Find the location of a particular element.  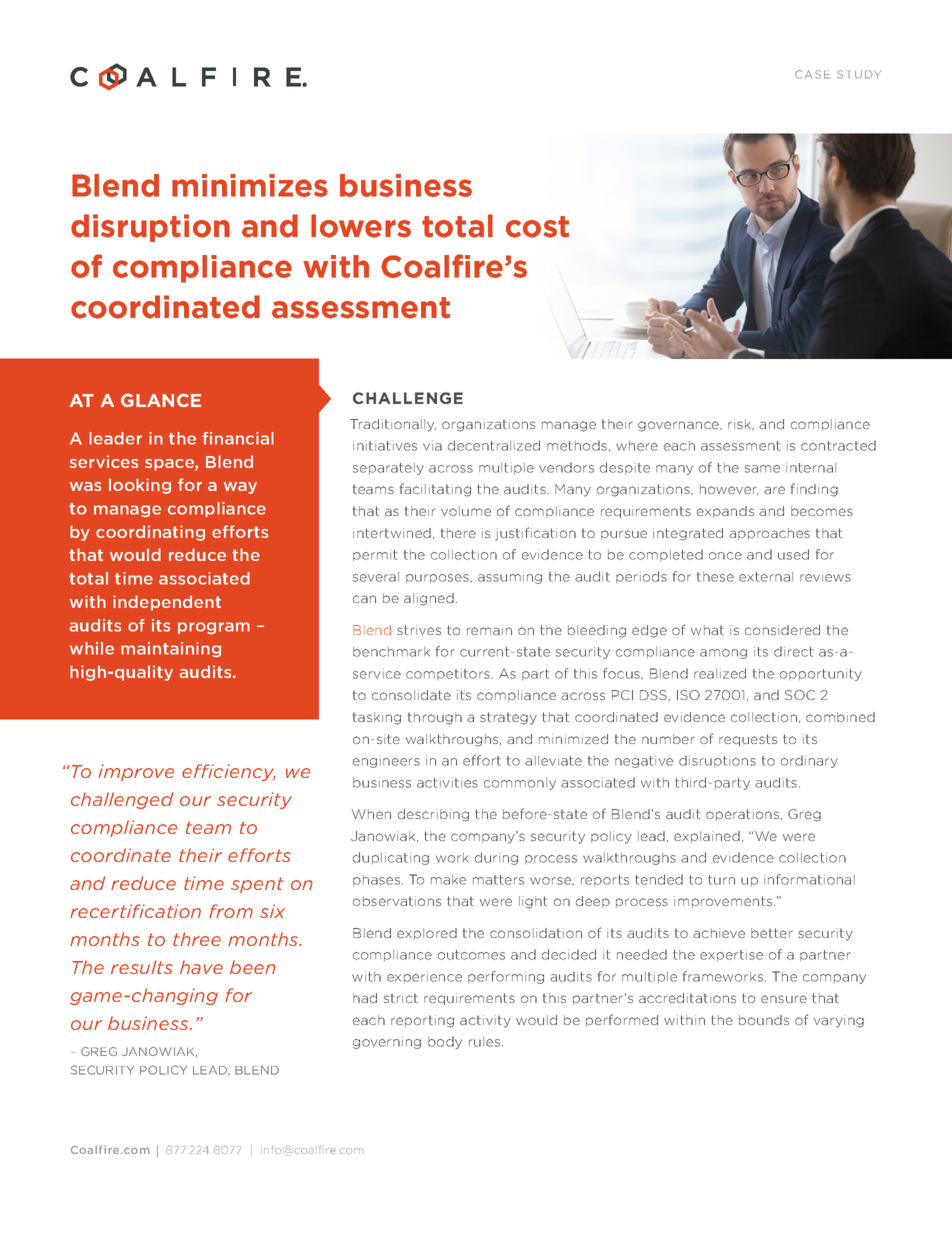

minimizes is located at coordinates (250, 185).
